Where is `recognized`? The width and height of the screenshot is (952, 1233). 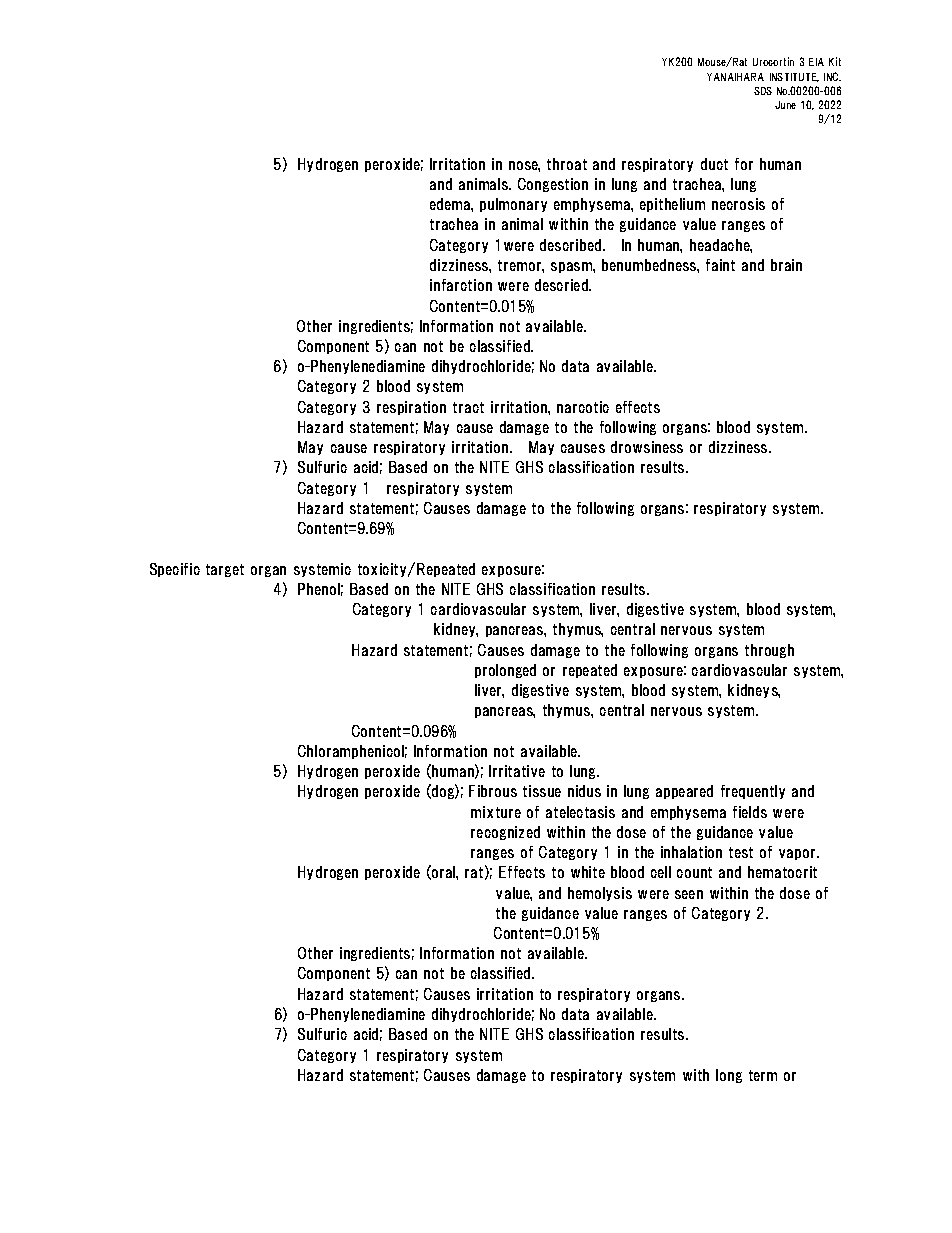
recognized is located at coordinates (505, 833).
